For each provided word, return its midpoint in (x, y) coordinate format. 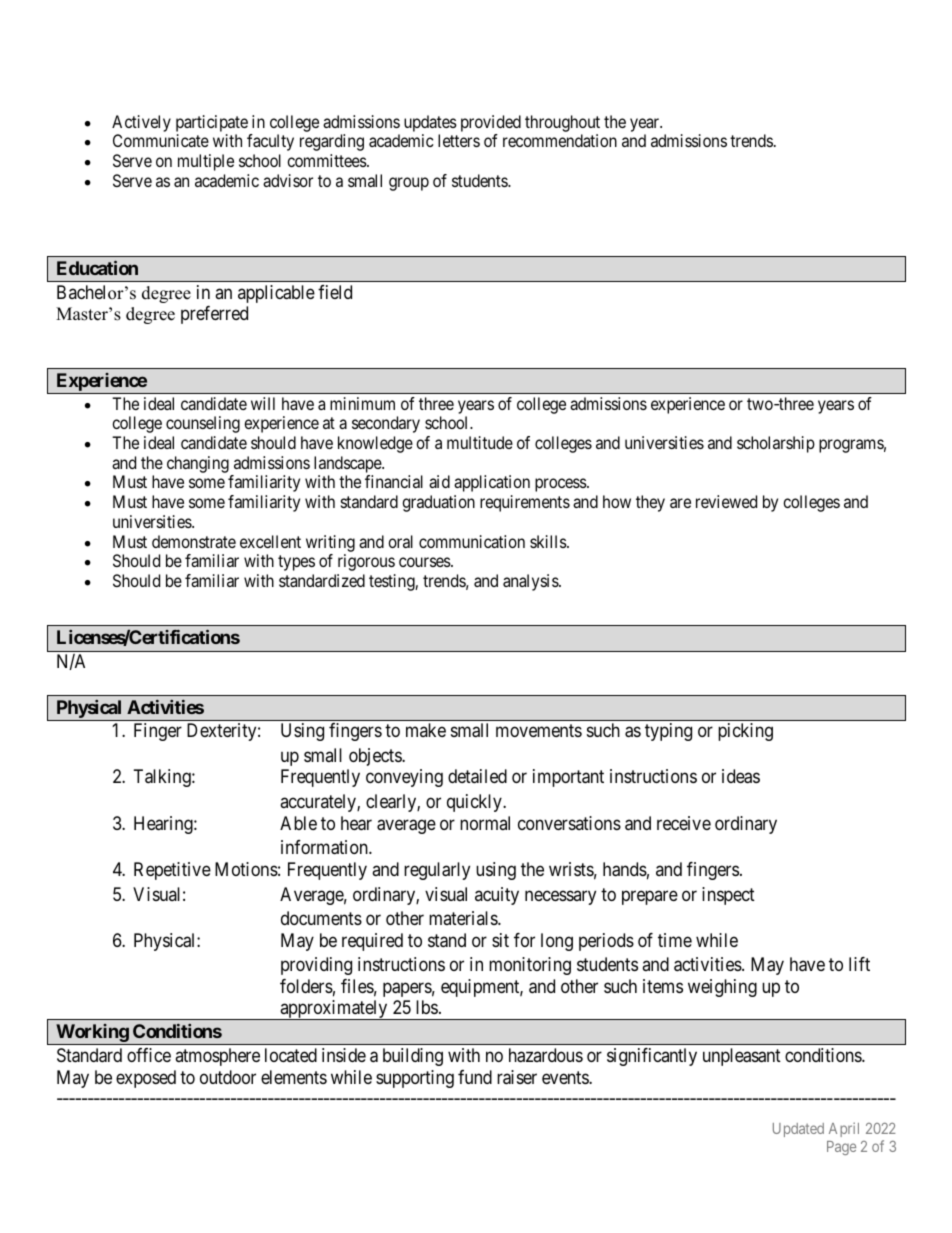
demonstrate (194, 541)
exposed (146, 1079)
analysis (531, 582)
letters (459, 140)
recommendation (560, 140)
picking (745, 732)
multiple (206, 162)
